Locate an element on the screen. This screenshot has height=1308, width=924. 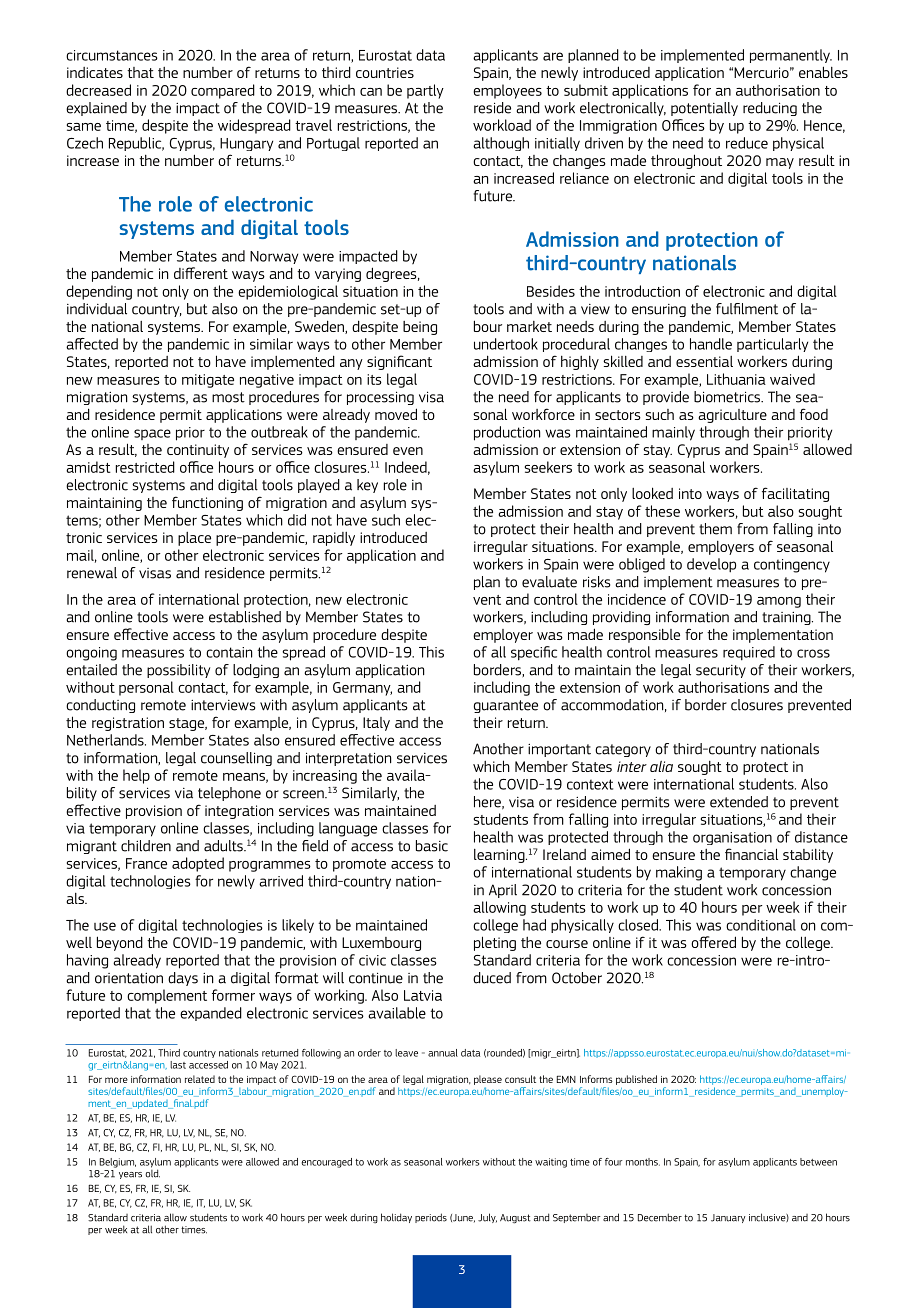
partly is located at coordinates (425, 91).
